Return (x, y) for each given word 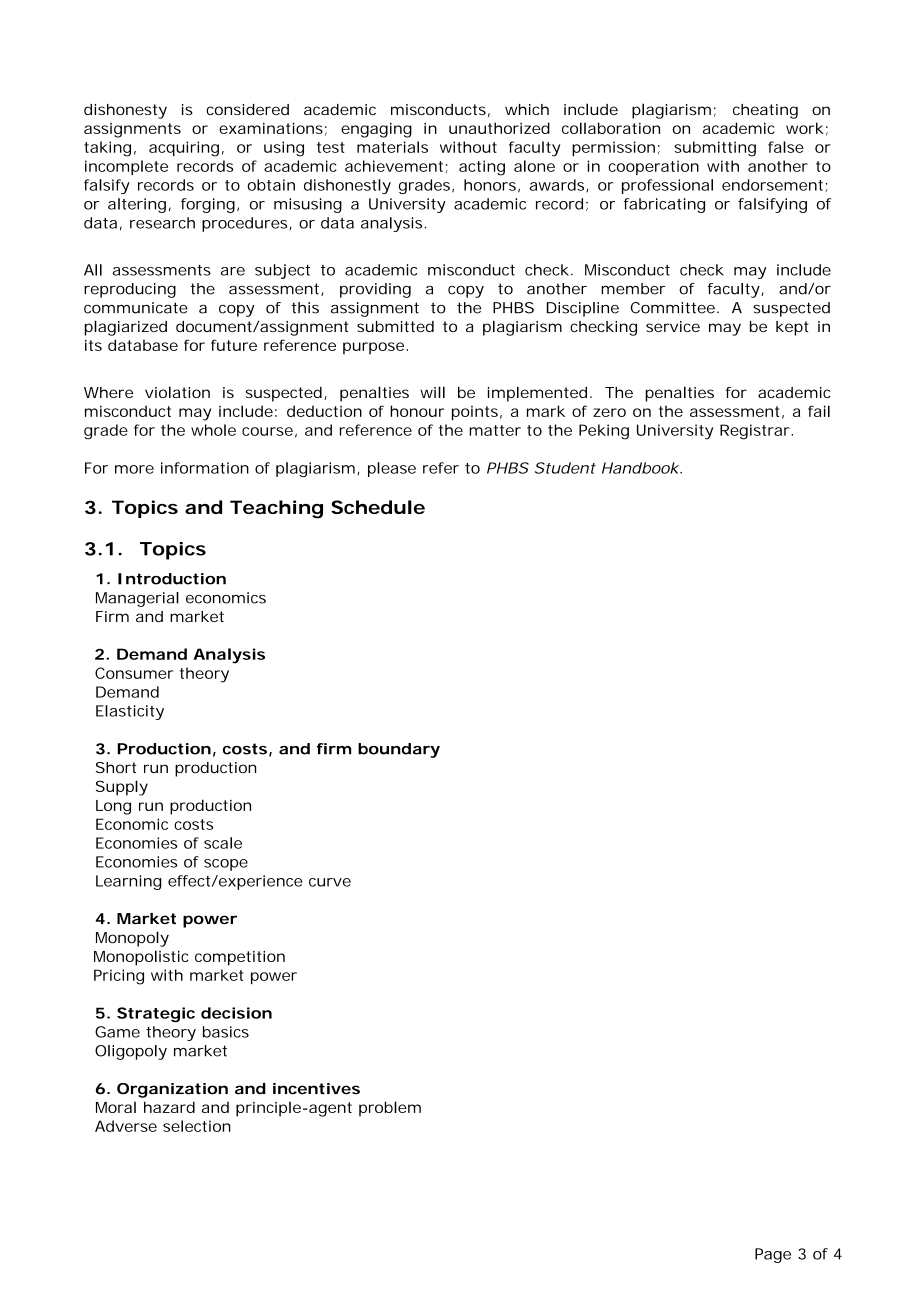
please (392, 469)
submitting (715, 149)
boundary (399, 750)
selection (197, 1126)
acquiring (184, 149)
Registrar (756, 432)
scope (226, 865)
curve (330, 882)
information (205, 468)
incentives (316, 1089)
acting (482, 168)
